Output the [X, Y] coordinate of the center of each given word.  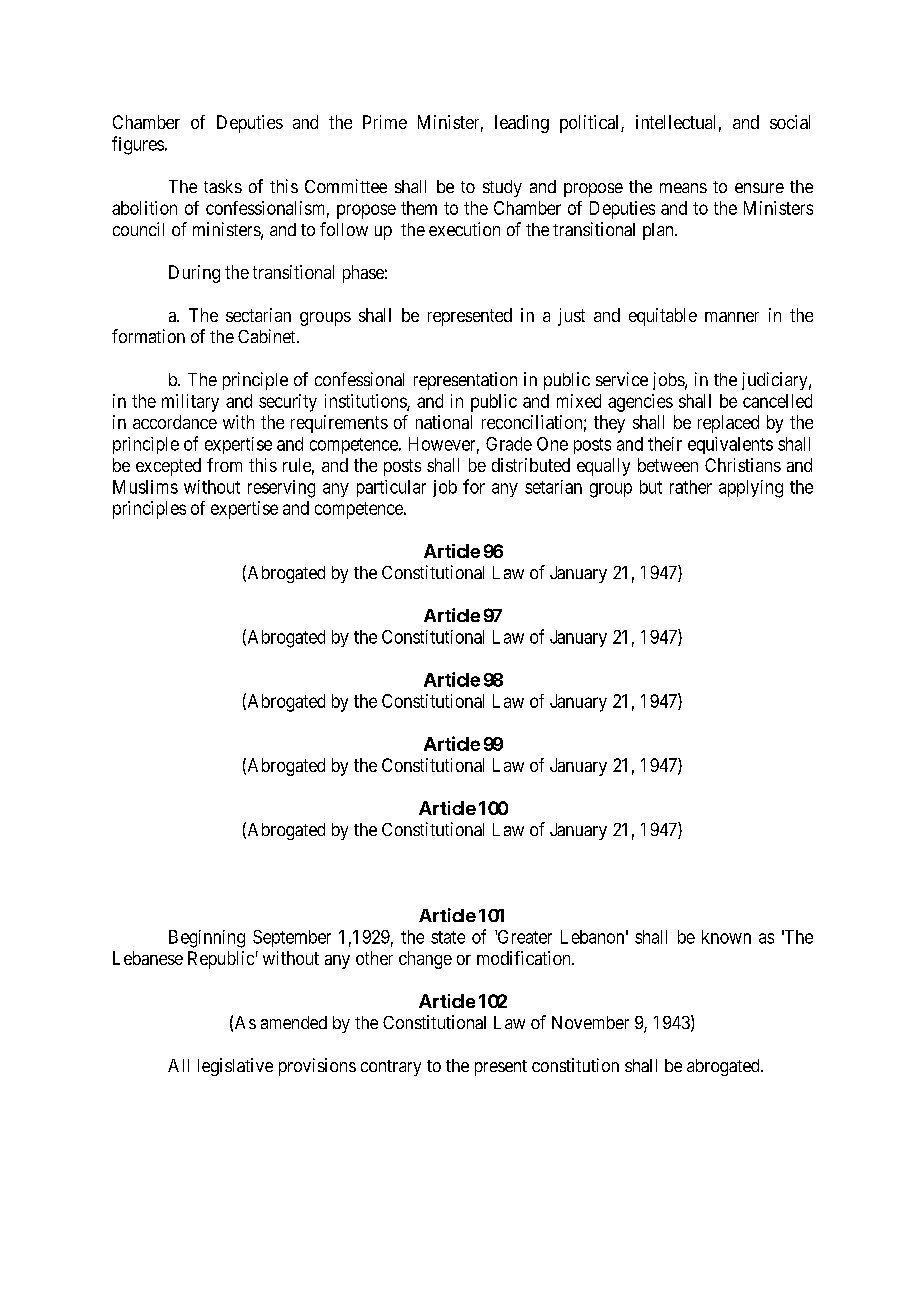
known [726, 937]
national [444, 422]
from [224, 465]
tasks [223, 186]
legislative [235, 1067]
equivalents [730, 445]
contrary [391, 1068]
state [448, 937]
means [683, 188]
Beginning [207, 939]
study [502, 188]
